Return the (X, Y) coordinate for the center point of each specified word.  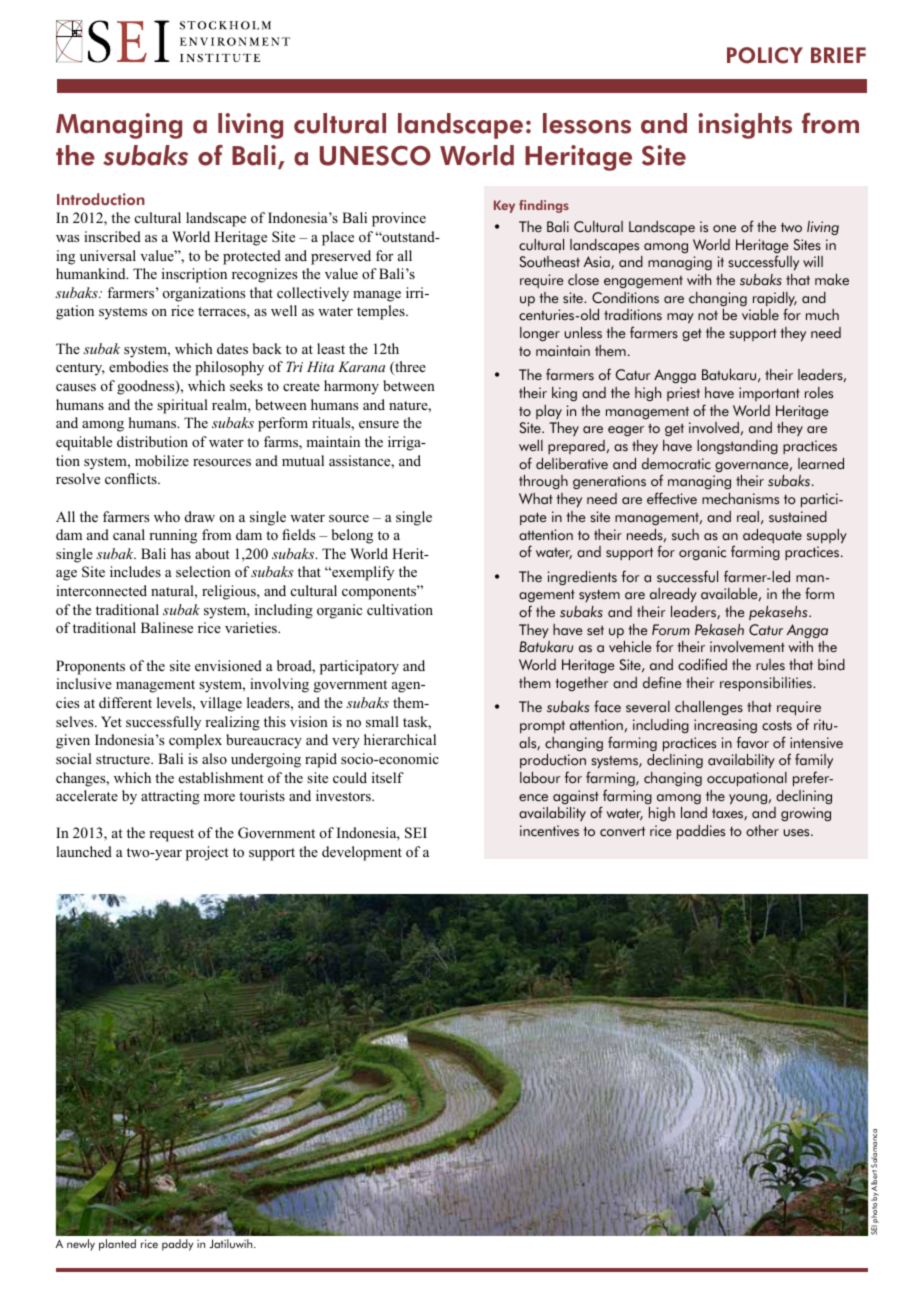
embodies (138, 367)
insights (745, 126)
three (409, 368)
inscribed (112, 236)
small (382, 721)
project (207, 853)
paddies (701, 832)
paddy (177, 1245)
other (762, 831)
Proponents (90, 667)
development (362, 853)
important (769, 394)
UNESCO (375, 155)
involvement (747, 647)
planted (117, 1245)
